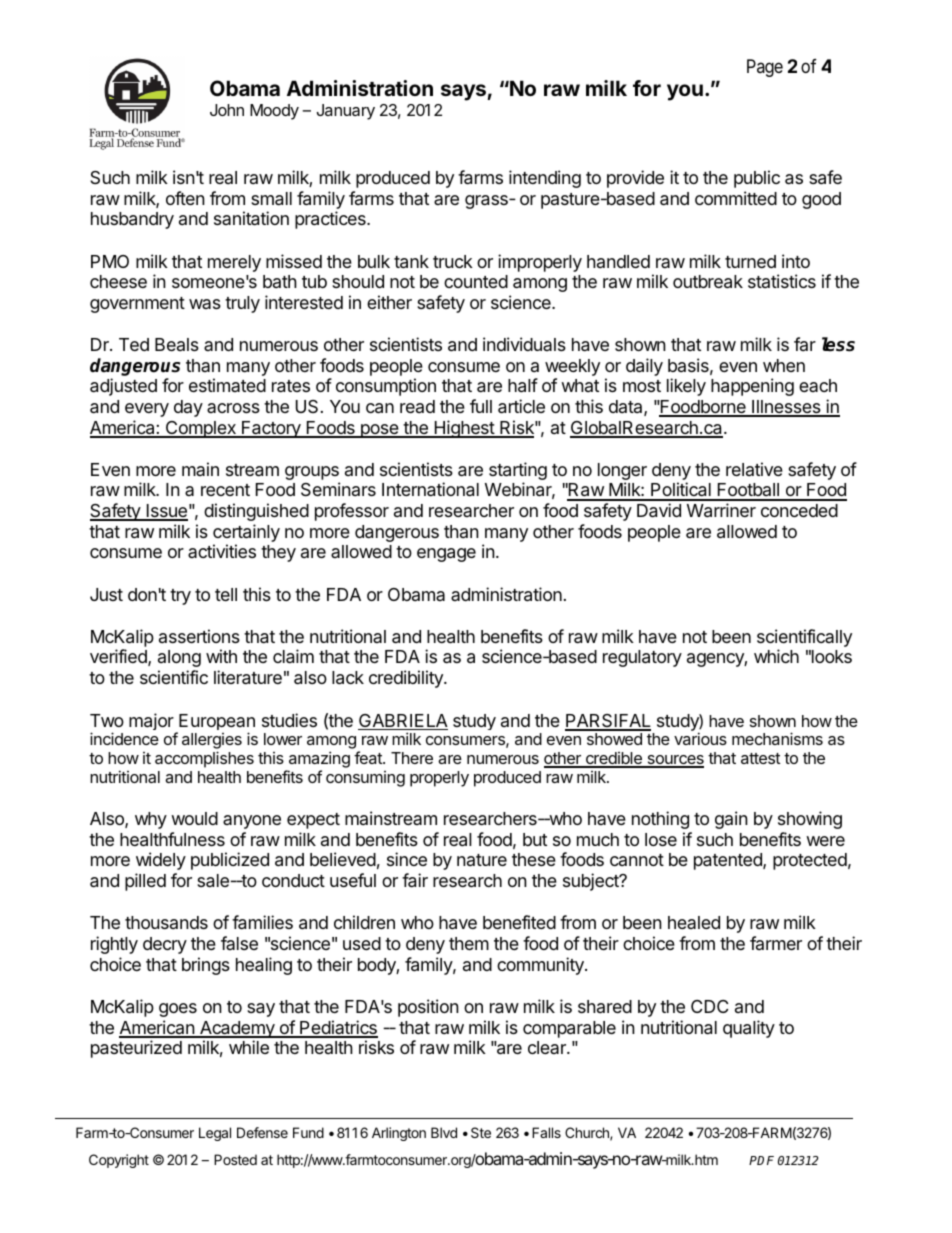 Image resolution: width=952 pixels, height=1233 pixels. What do you see at coordinates (761, 1160) in the page?
I see `PDF` at bounding box center [761, 1160].
